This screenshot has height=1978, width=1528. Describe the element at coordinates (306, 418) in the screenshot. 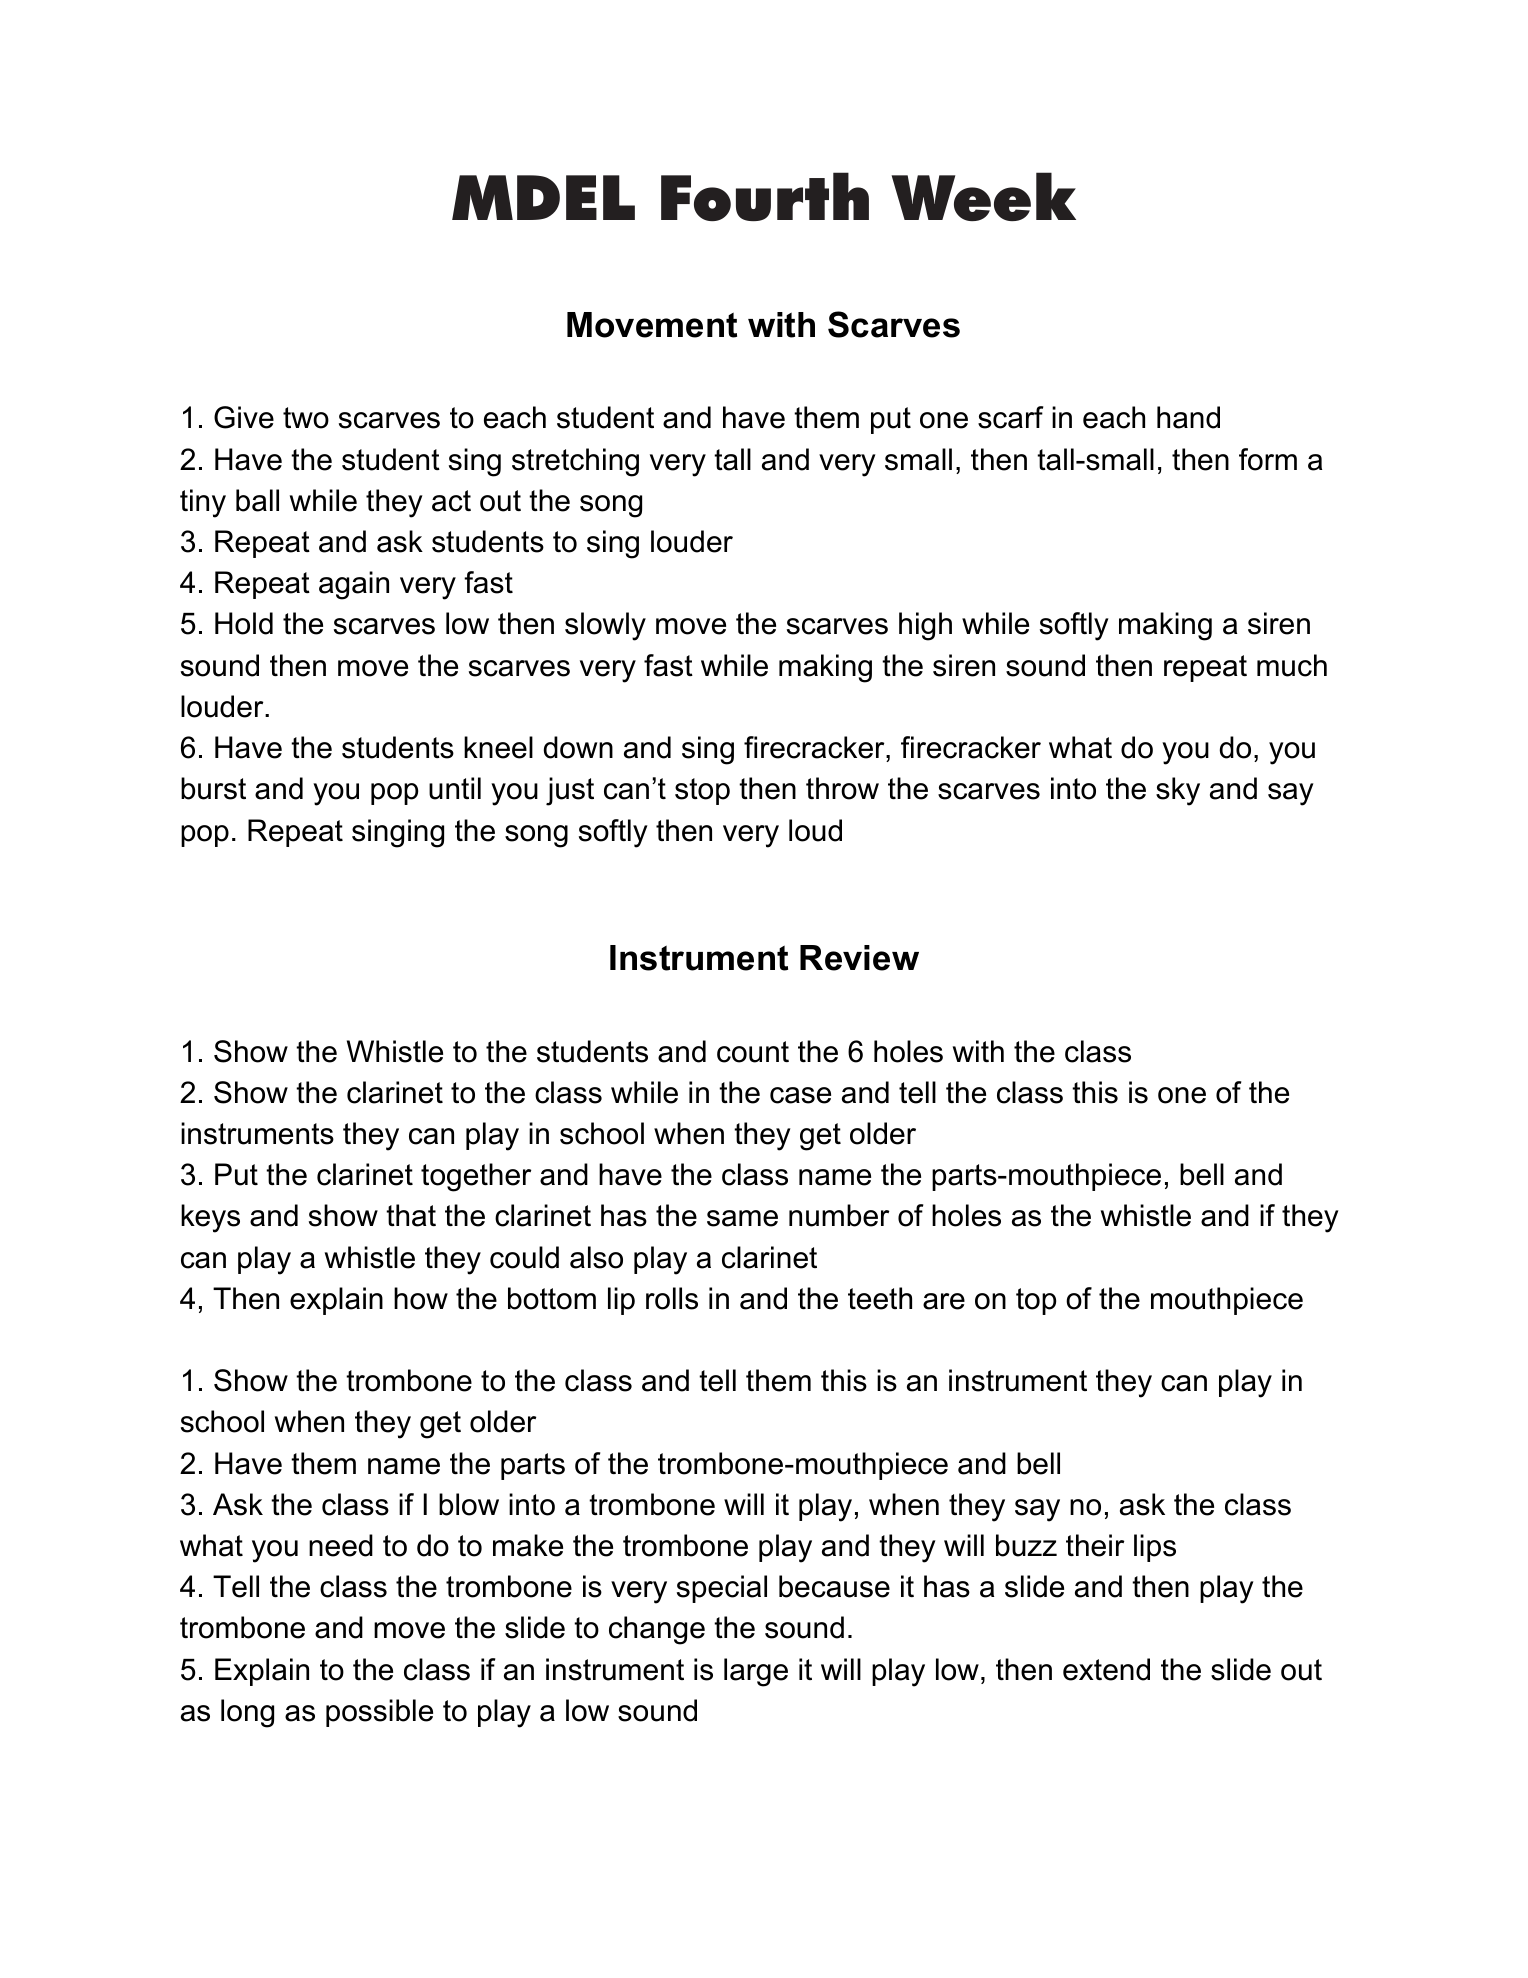

I see `two` at that location.
